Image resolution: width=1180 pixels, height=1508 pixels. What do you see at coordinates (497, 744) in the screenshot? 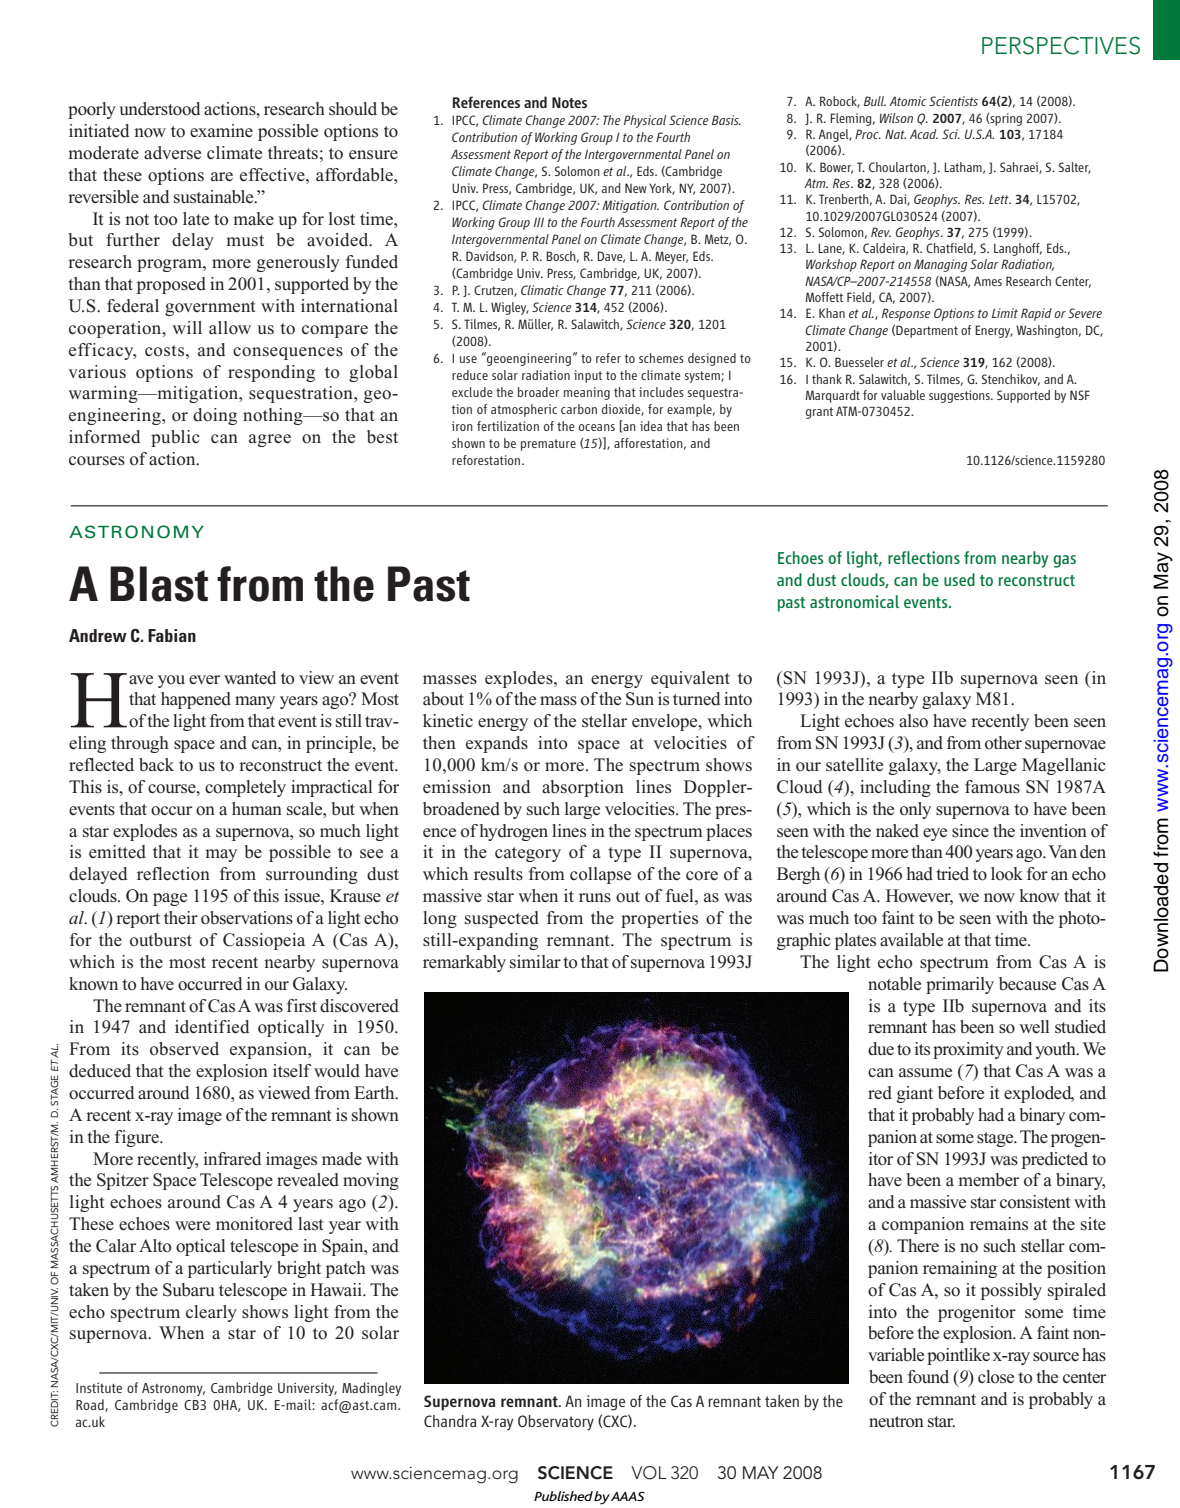
I see `expands` at bounding box center [497, 744].
